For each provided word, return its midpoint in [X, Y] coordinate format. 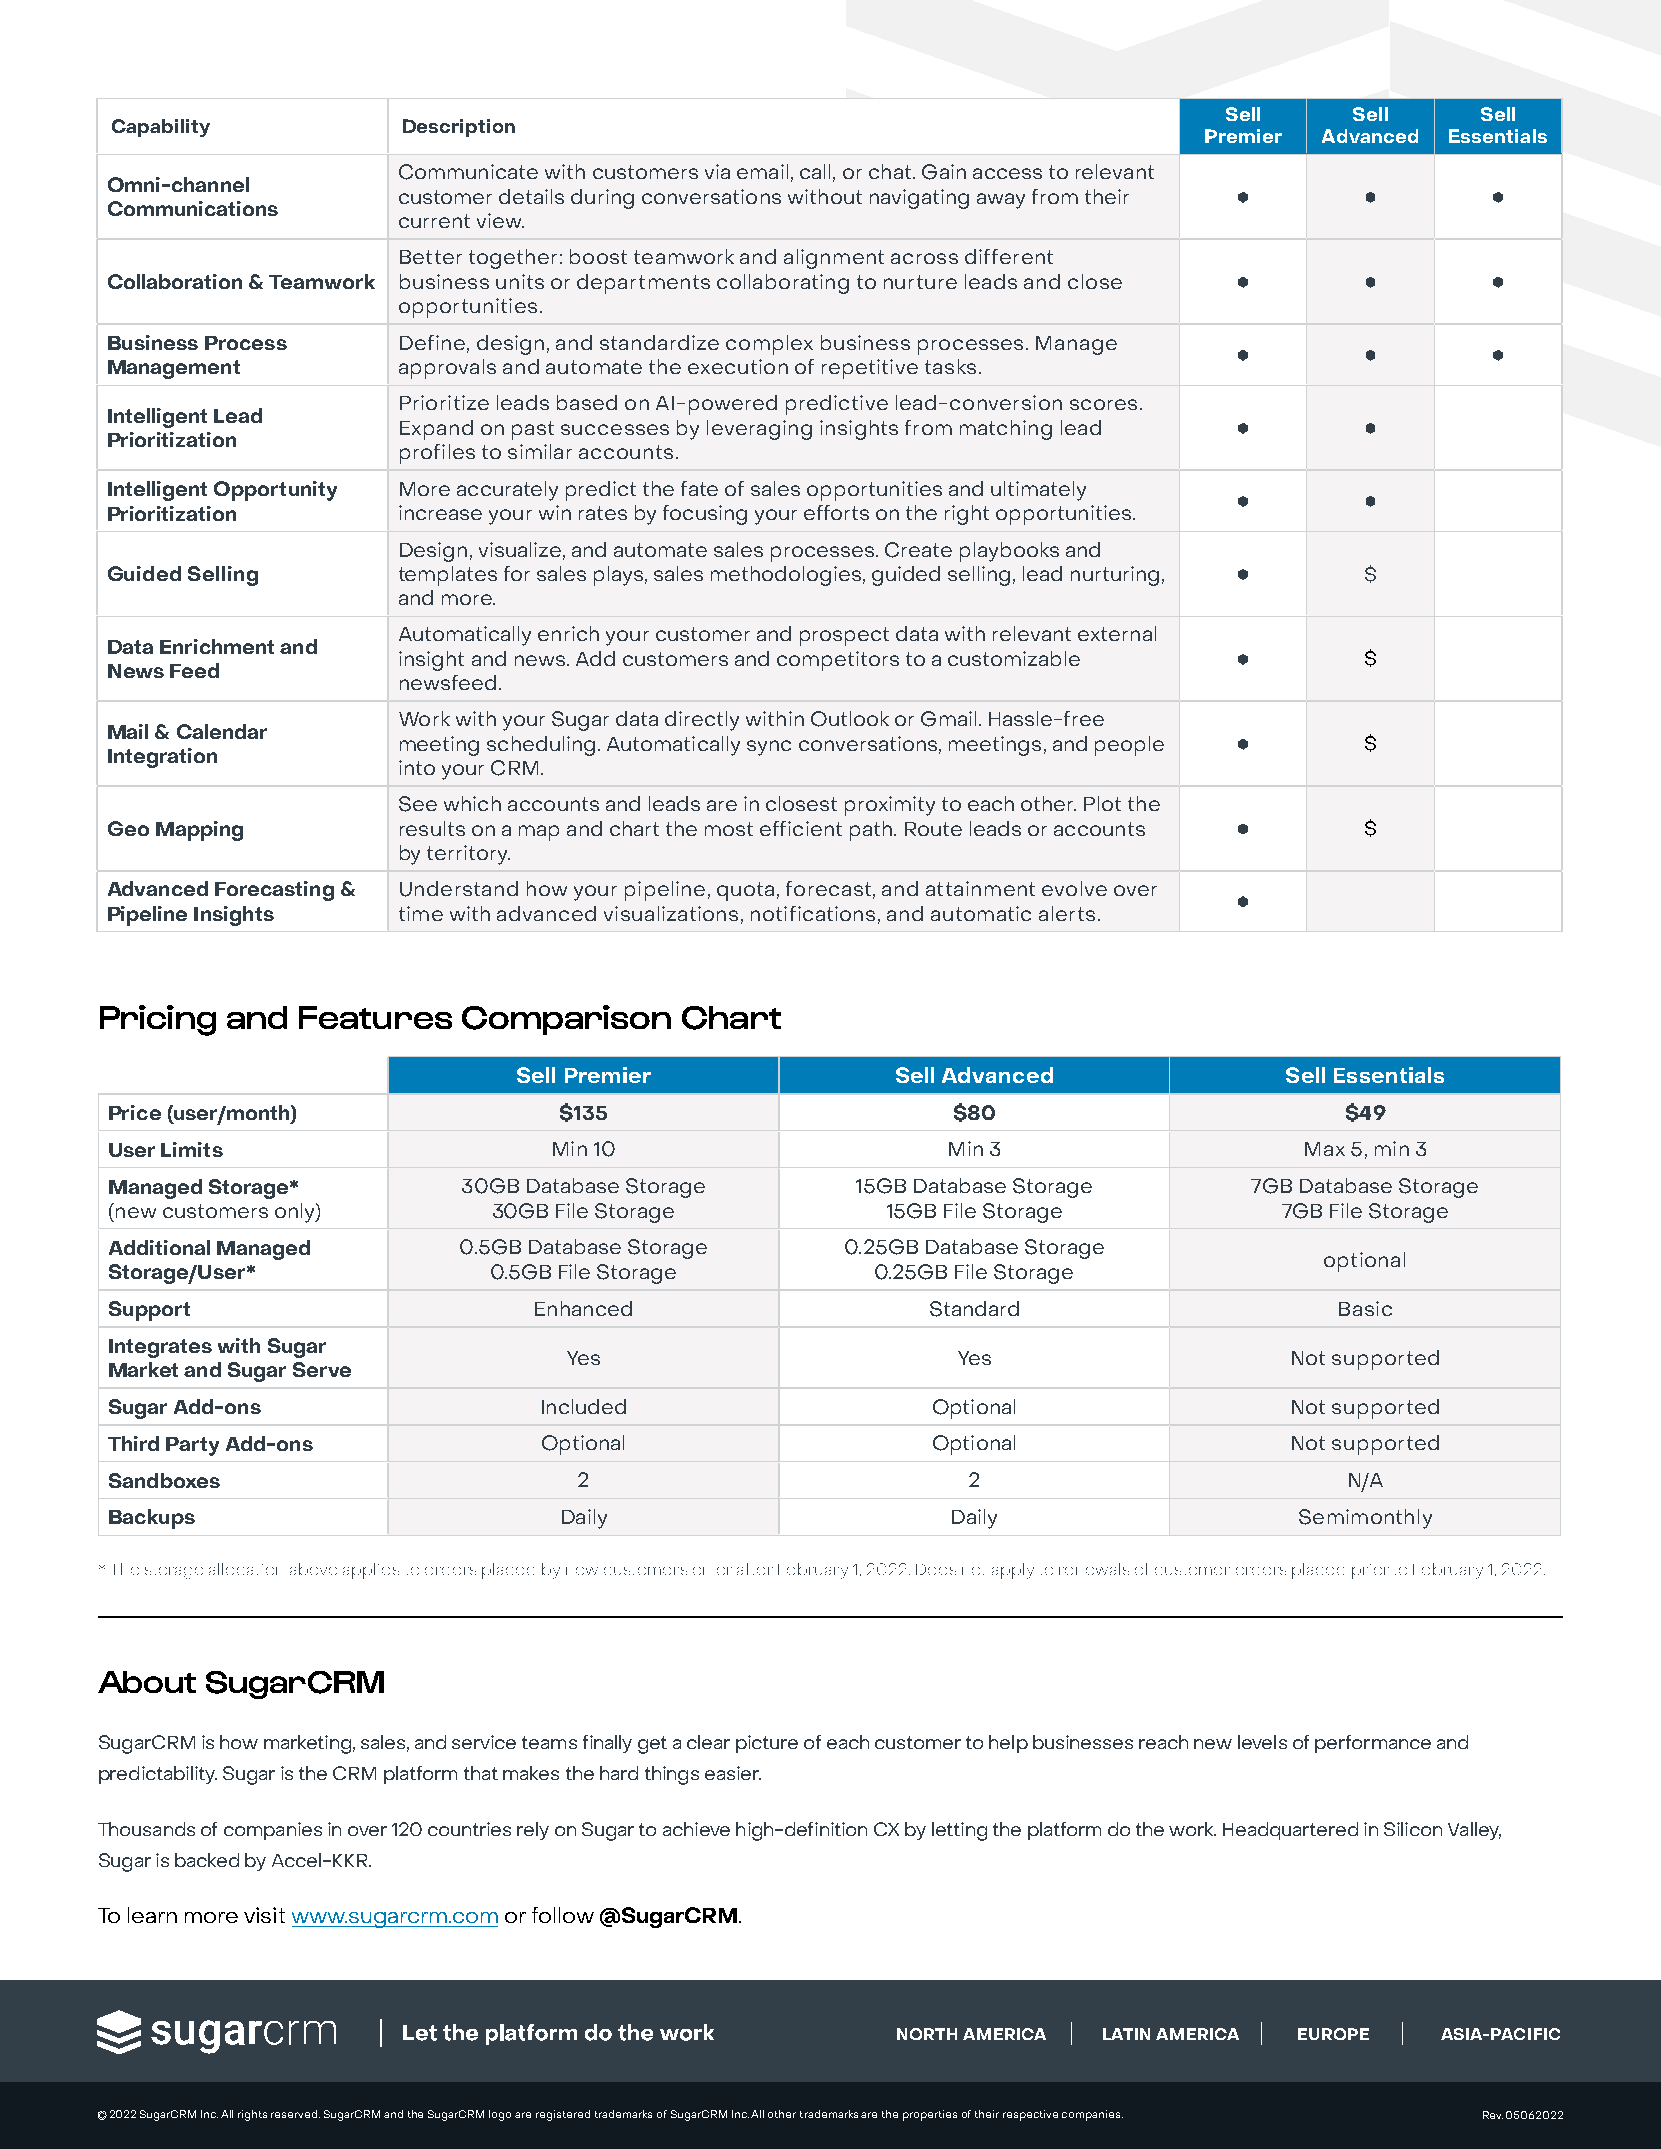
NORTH [927, 2034]
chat [890, 171]
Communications [193, 208]
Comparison [566, 1020]
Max [1325, 1149]
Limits [192, 1149]
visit [264, 1915]
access [1007, 173]
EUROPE [1333, 2034]
